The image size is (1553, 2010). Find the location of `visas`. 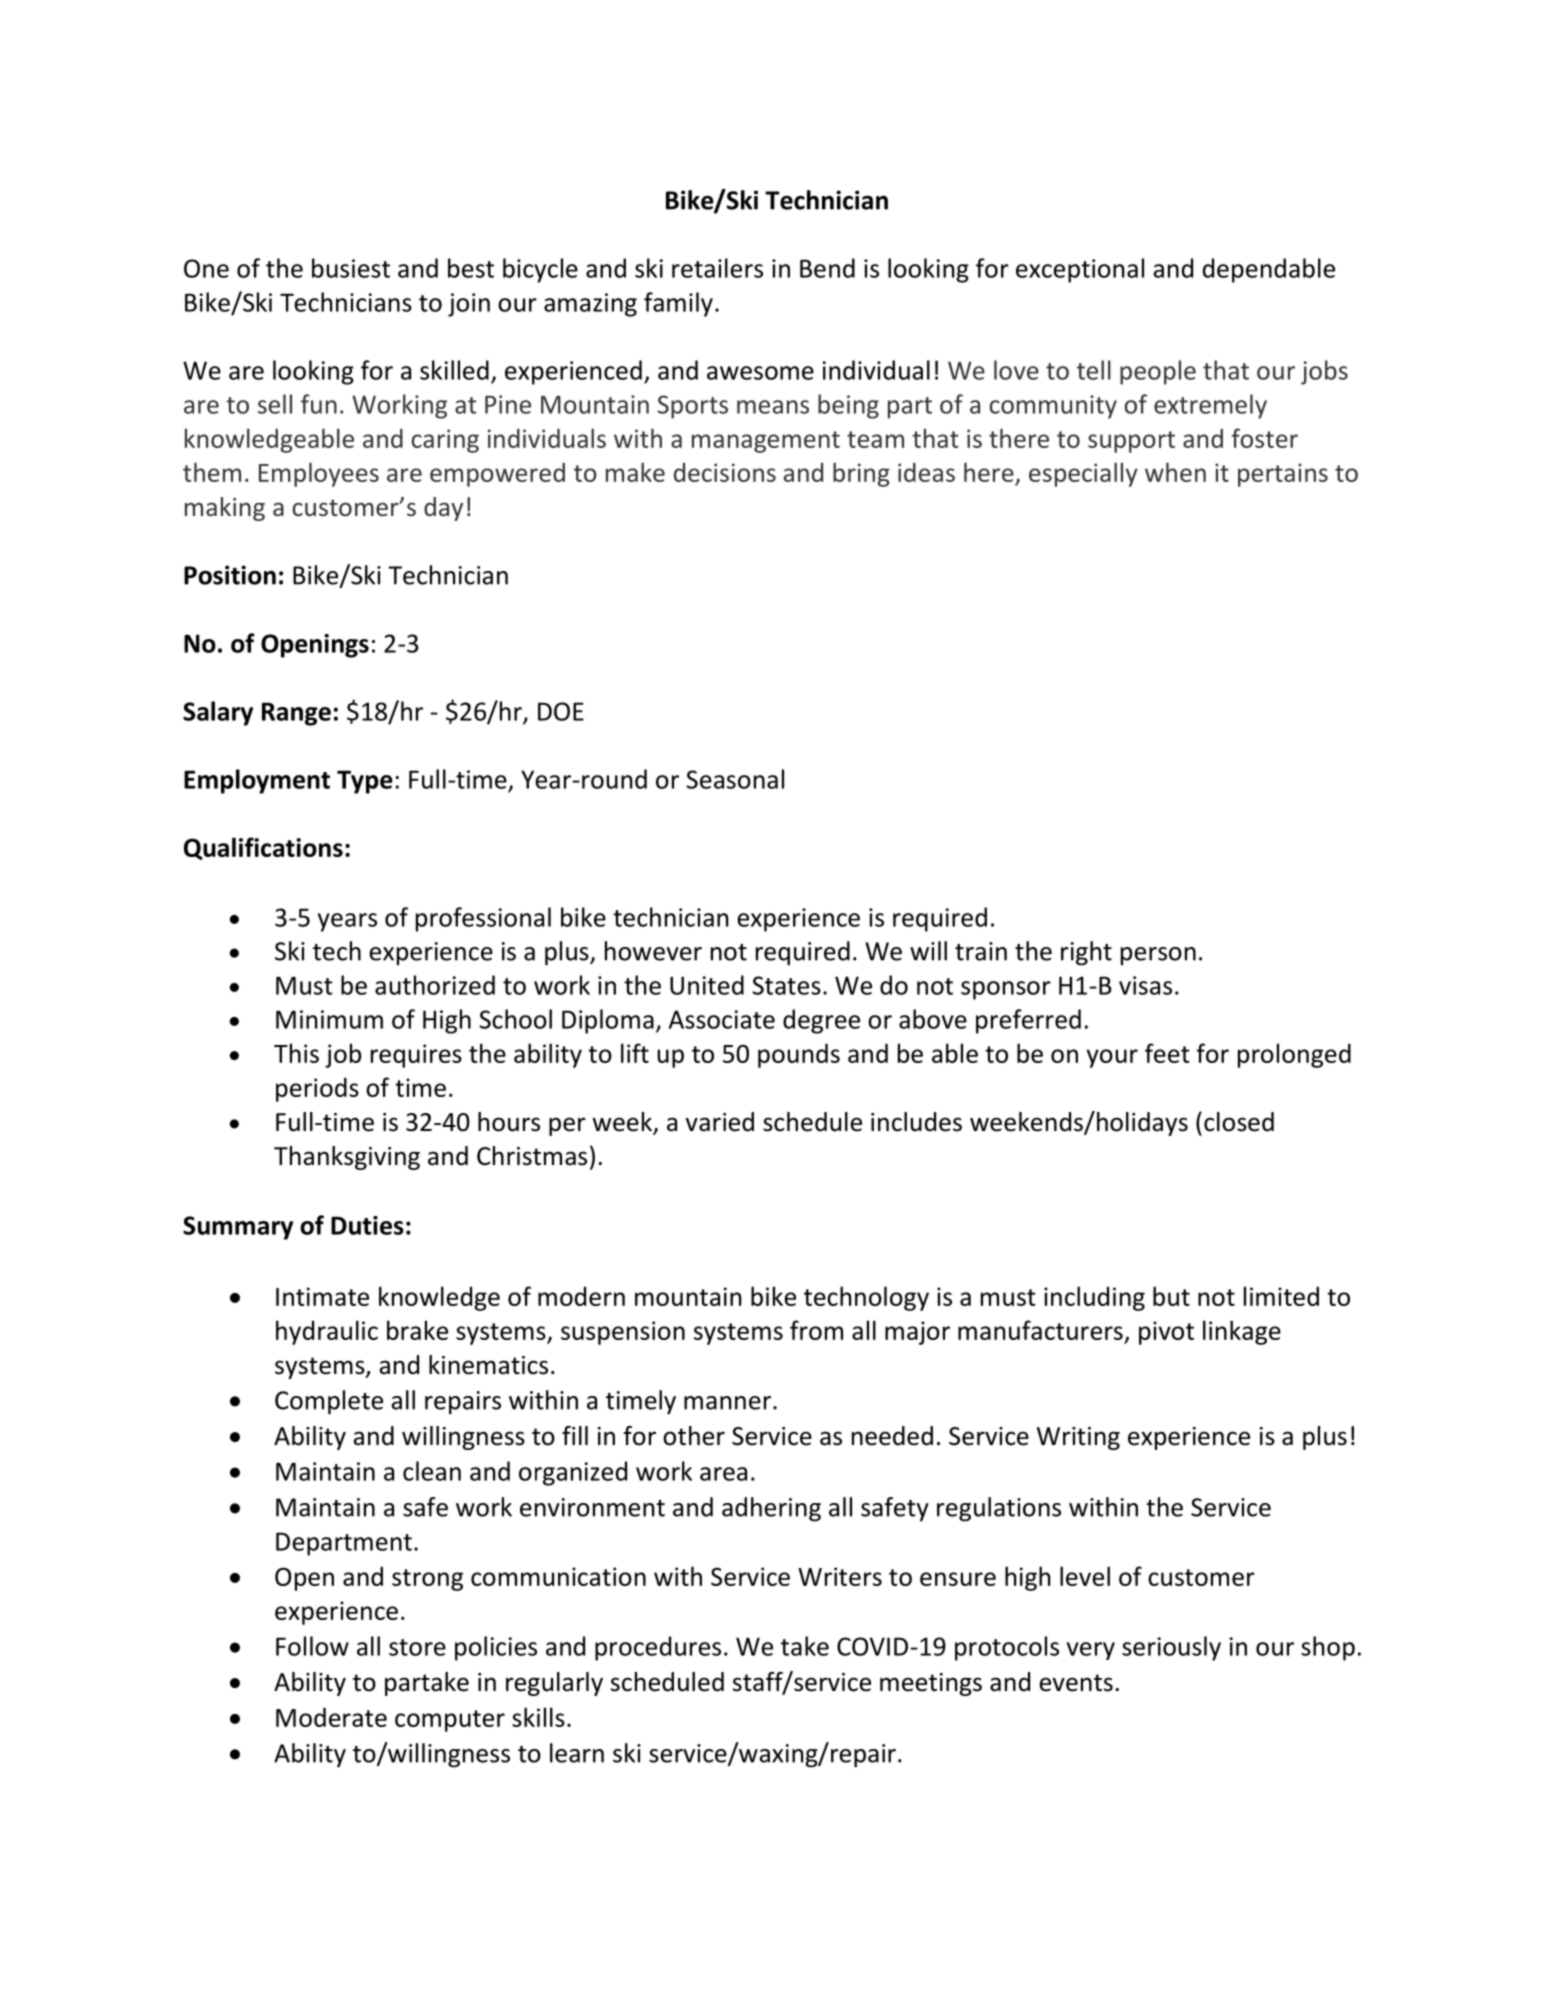

visas is located at coordinates (1145, 985).
